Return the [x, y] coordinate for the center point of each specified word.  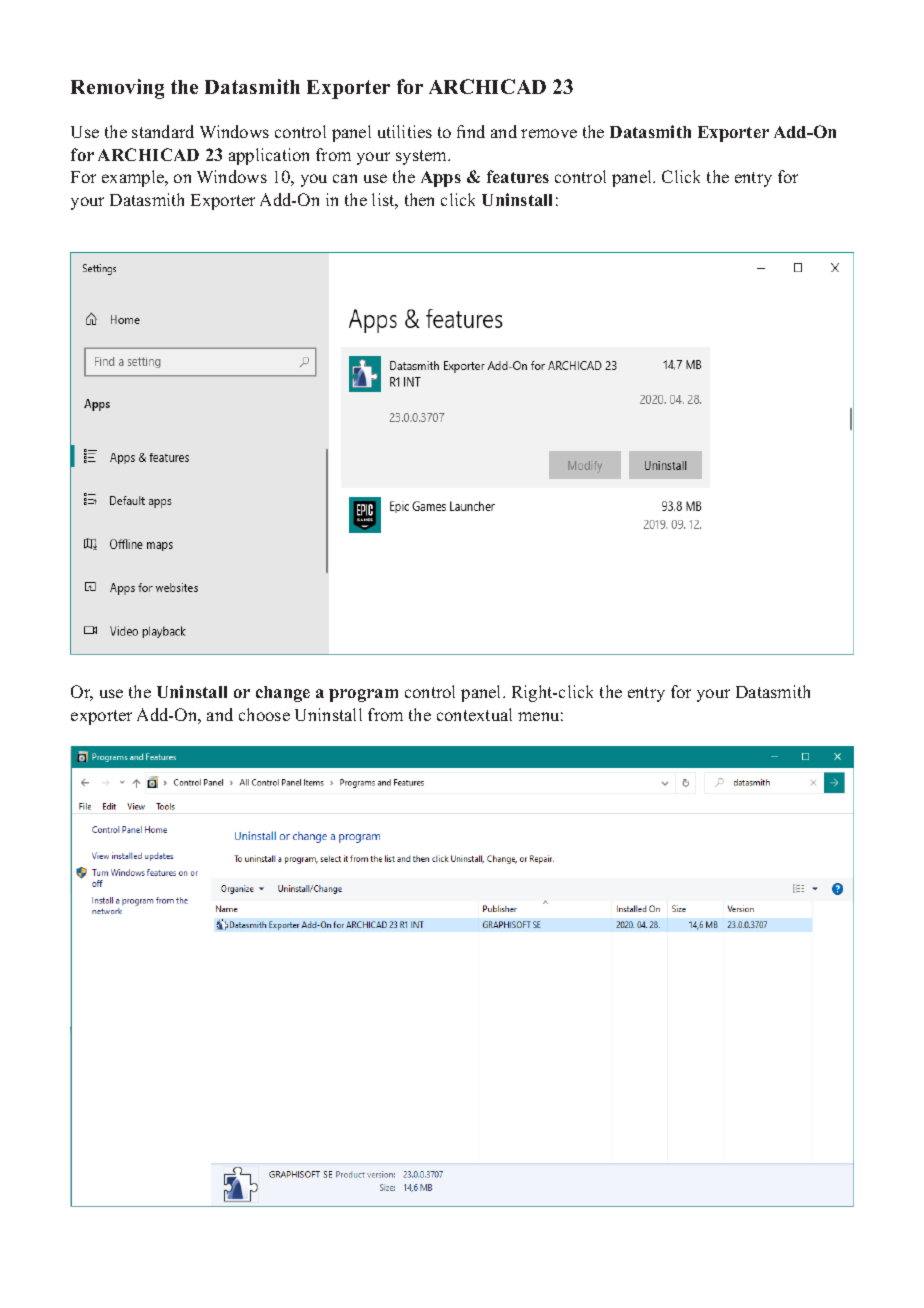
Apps [441, 179]
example [134, 178]
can [345, 178]
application [269, 156]
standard [163, 131]
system [423, 157]
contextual [474, 714]
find [471, 131]
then [419, 199]
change [283, 694]
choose [264, 714]
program [363, 695]
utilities [405, 131]
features [518, 176]
